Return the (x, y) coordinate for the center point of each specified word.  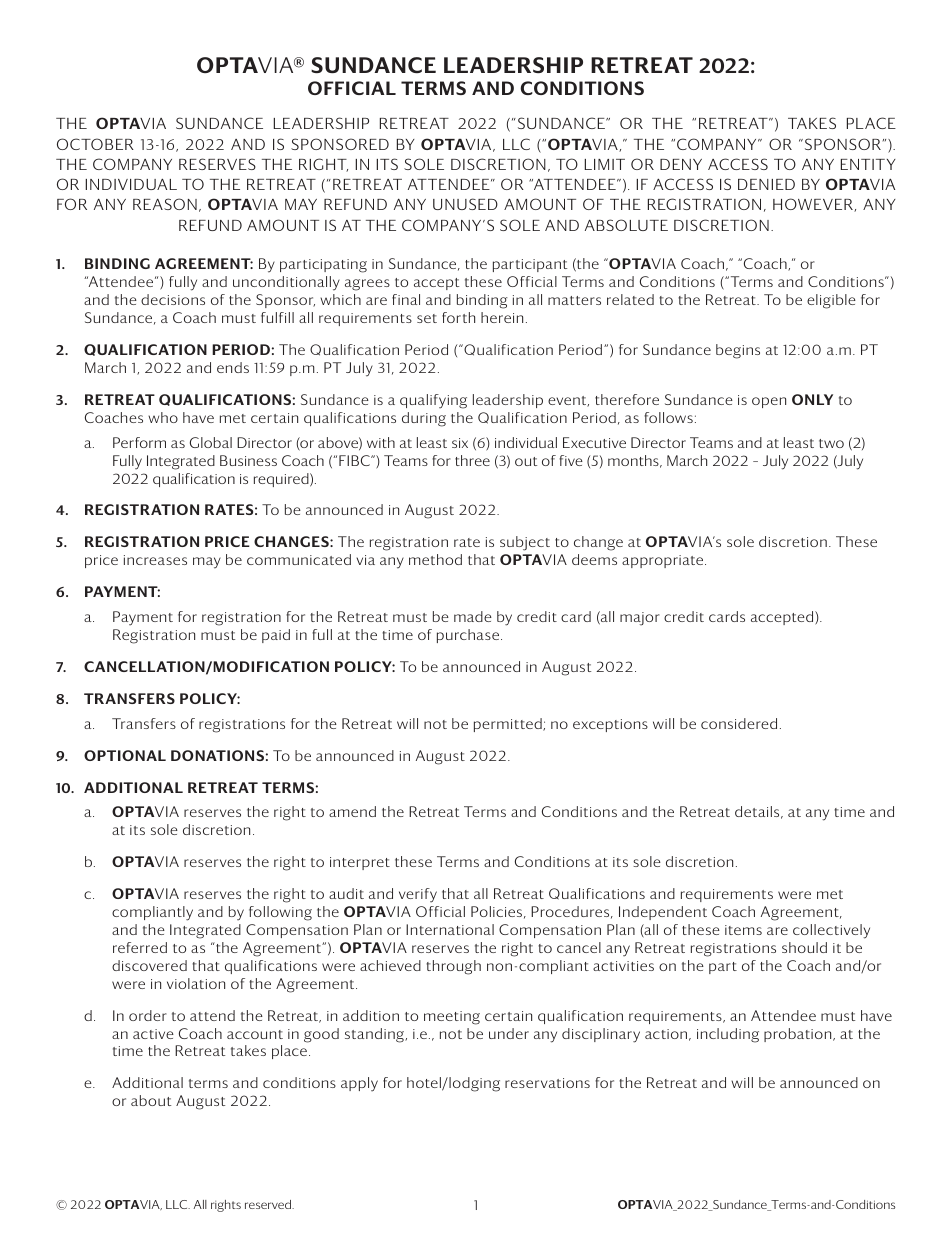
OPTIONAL (125, 755)
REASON (165, 204)
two (831, 443)
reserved (269, 1204)
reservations (547, 1083)
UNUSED (465, 204)
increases (155, 560)
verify (418, 895)
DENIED (766, 184)
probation (799, 1035)
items (743, 930)
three (472, 460)
